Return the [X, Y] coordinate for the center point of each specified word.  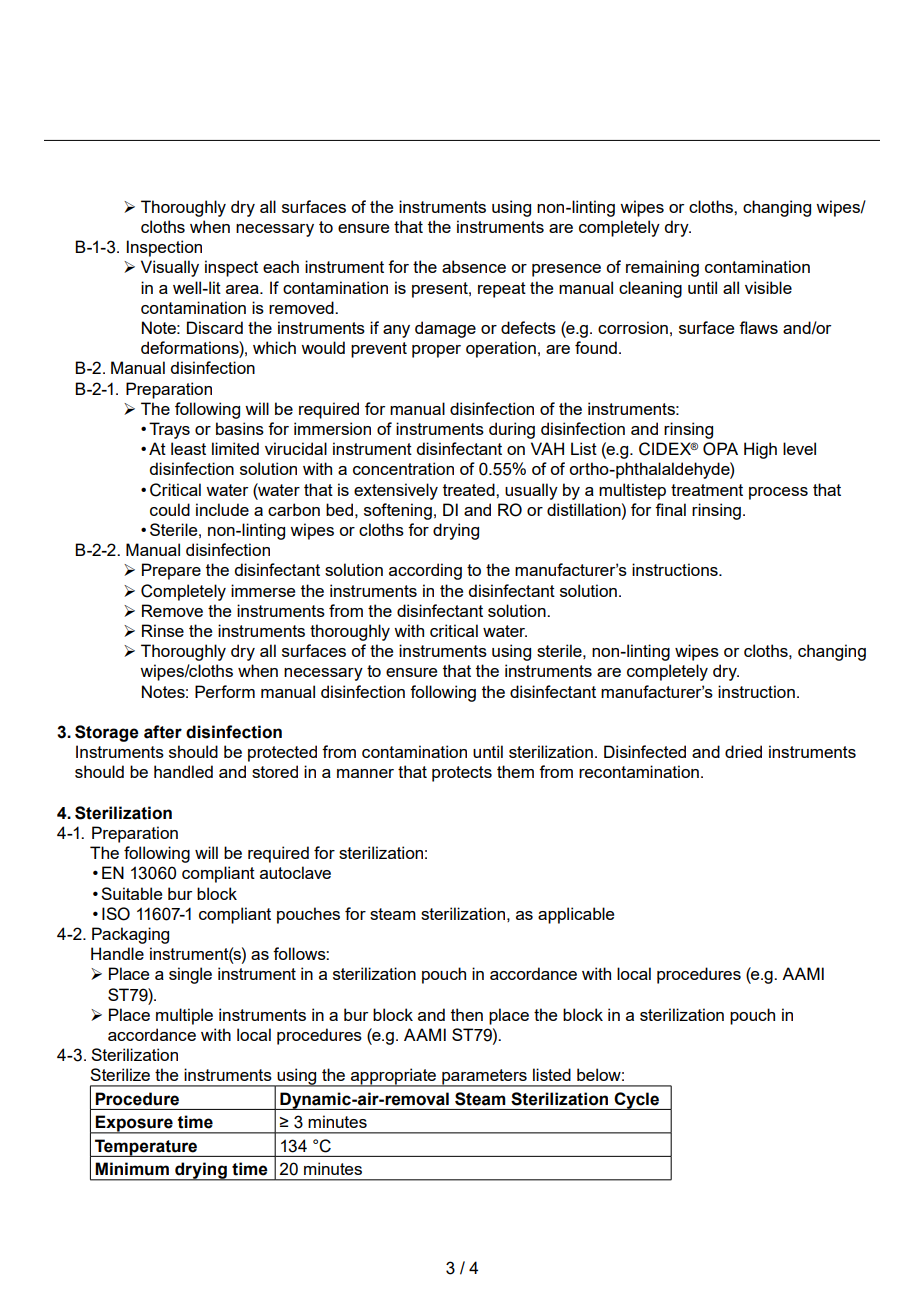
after [163, 732]
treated [470, 489]
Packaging [130, 935]
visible [768, 287]
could [170, 509]
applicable [576, 915]
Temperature [146, 1148]
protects [462, 774]
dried [743, 751]
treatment [707, 490]
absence [474, 266]
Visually [170, 268]
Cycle [637, 1101]
